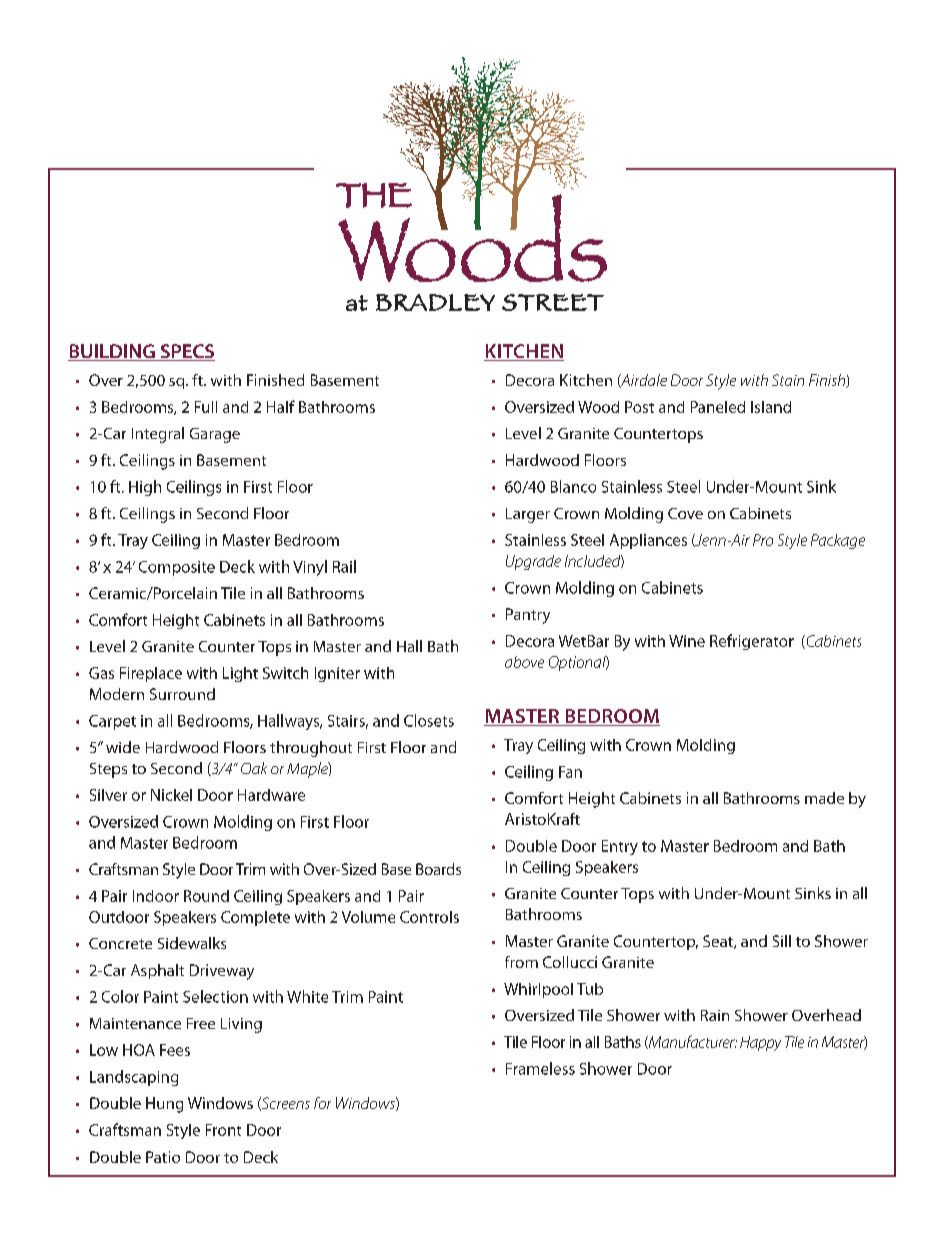  I want to click on Front, so click(223, 1130).
